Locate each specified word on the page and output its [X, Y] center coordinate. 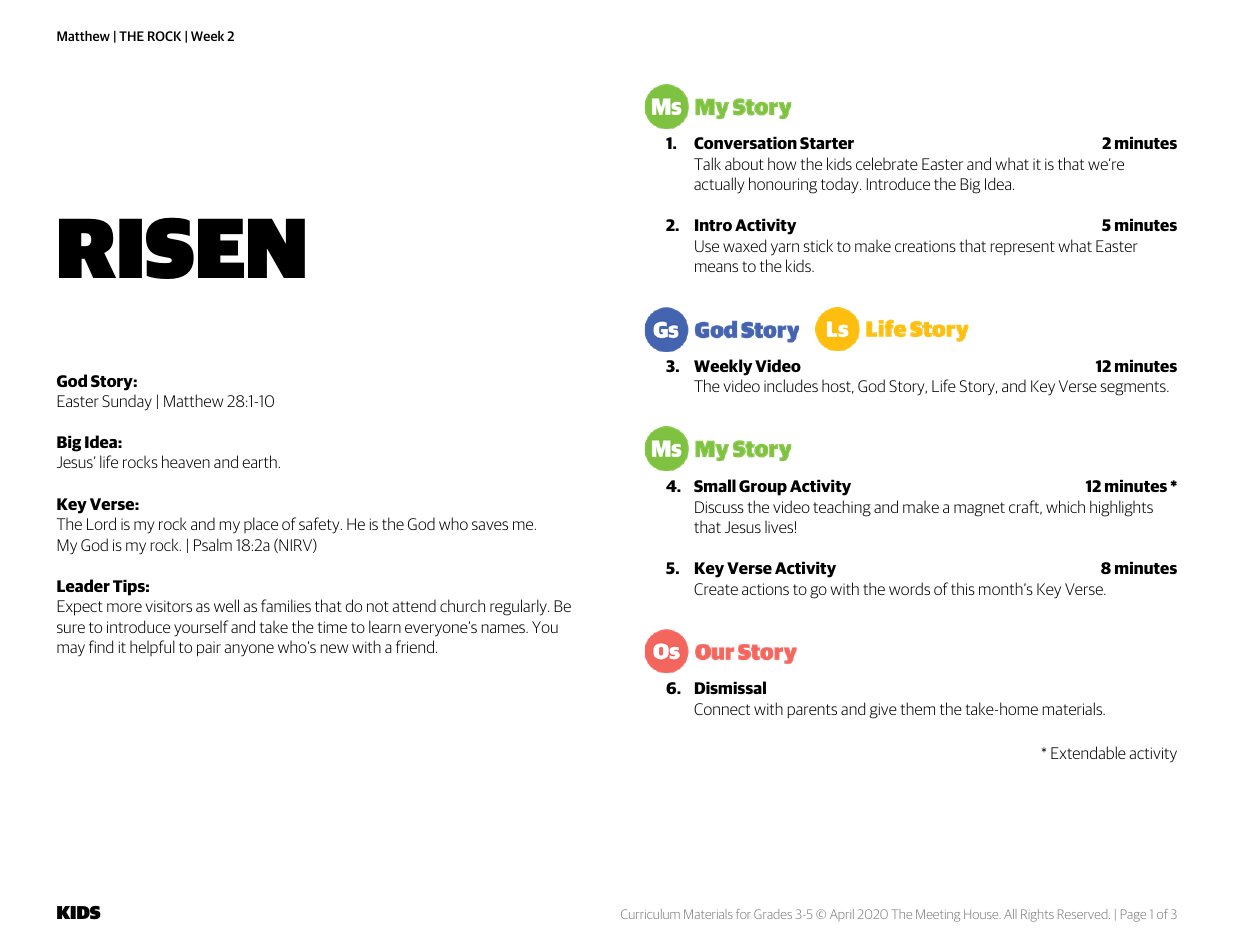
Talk [707, 163]
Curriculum [650, 914]
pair [209, 649]
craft [1025, 507]
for [743, 914]
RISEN [182, 248]
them [917, 708]
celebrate [887, 163]
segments [1134, 388]
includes [791, 385]
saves [490, 525]
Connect [722, 709]
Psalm [213, 544]
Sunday [127, 402]
